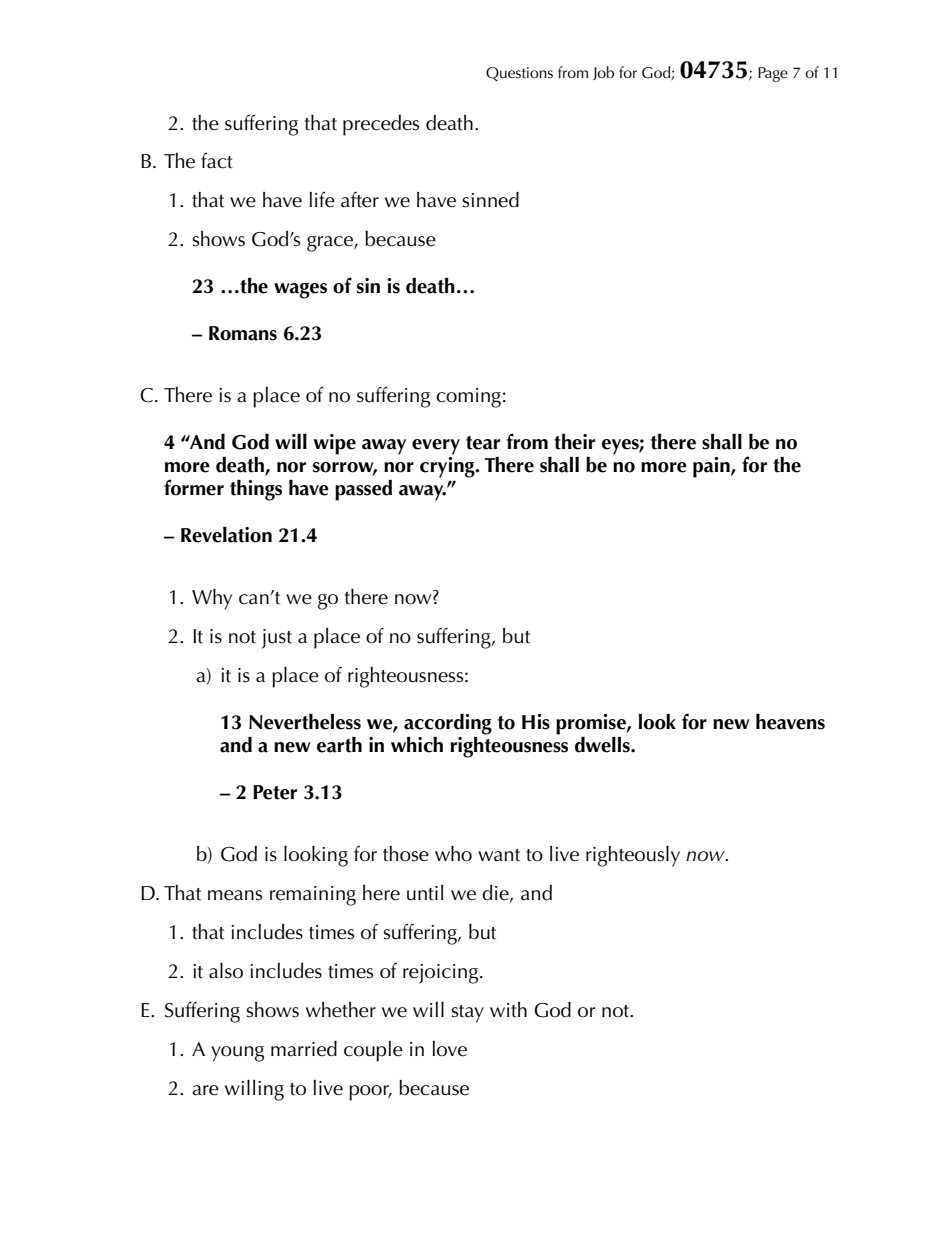  I want to click on Questions, so click(519, 74).
